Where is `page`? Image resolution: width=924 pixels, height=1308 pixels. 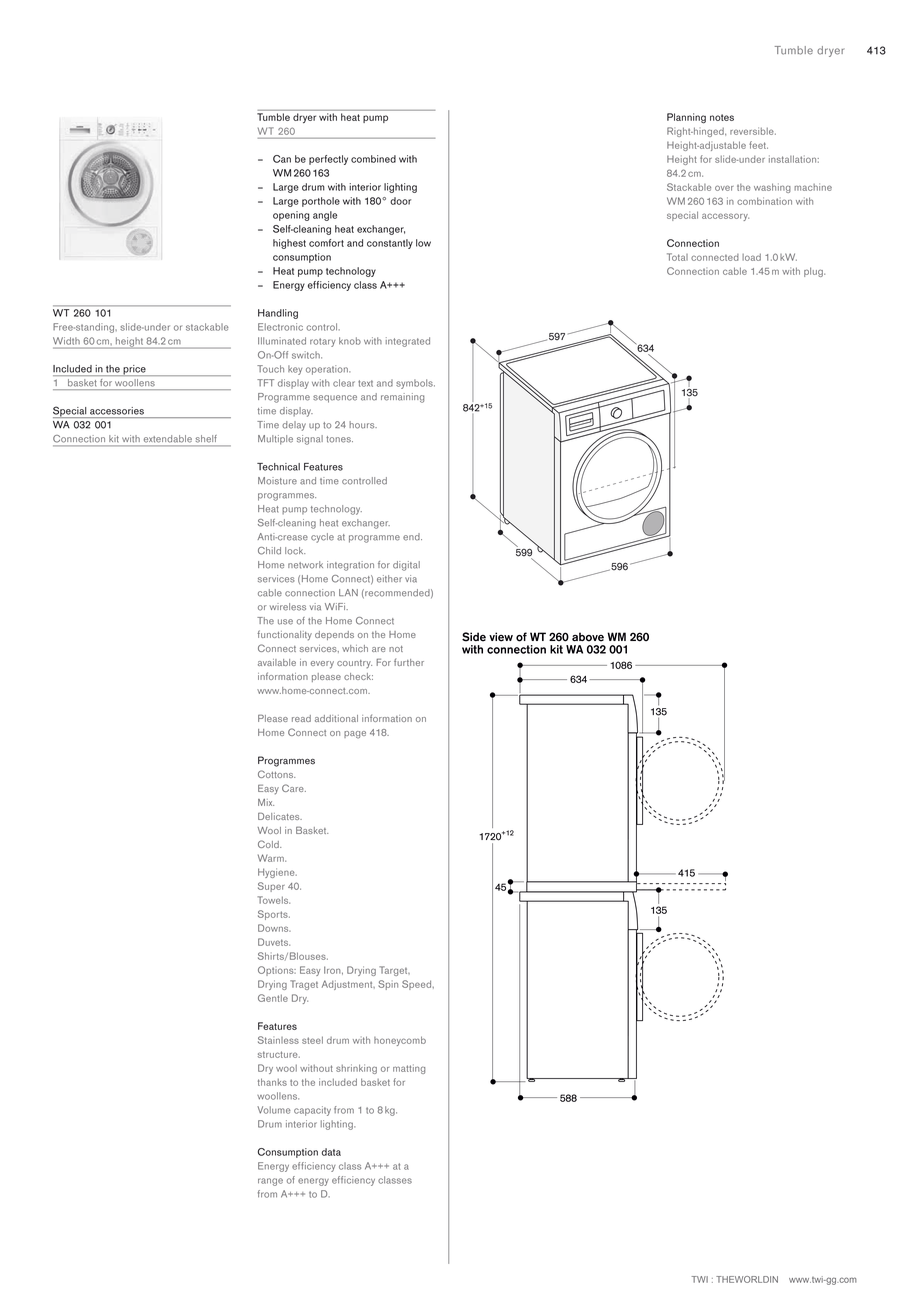 page is located at coordinates (355, 735).
